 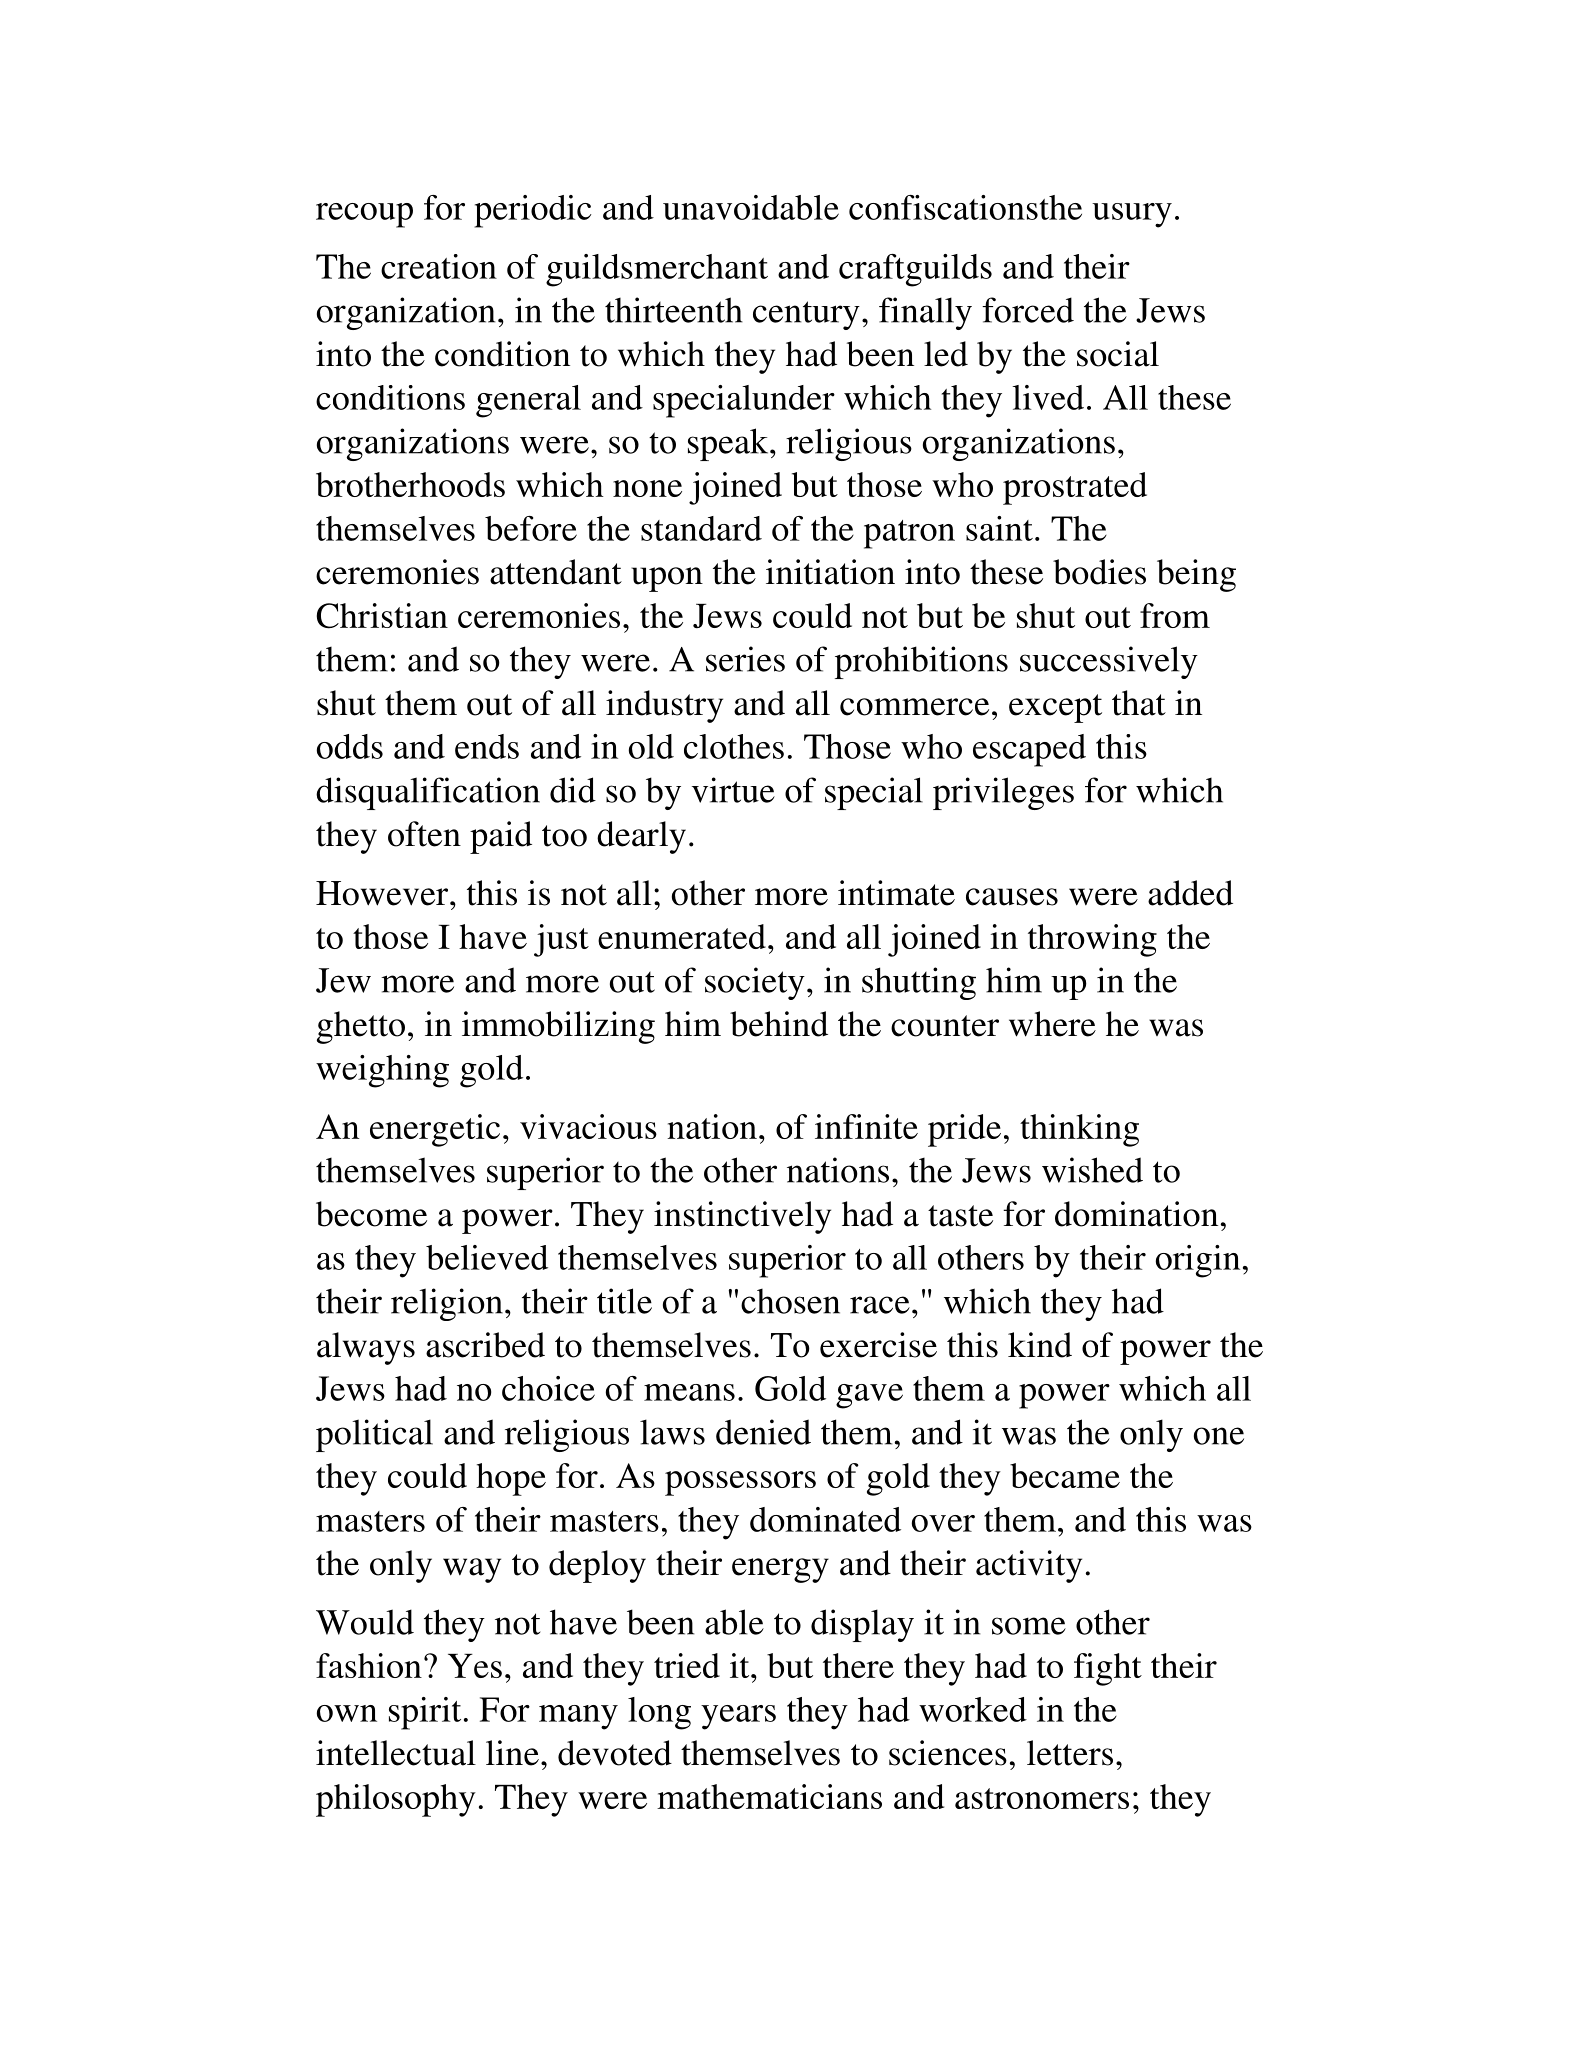 I want to click on spirit, so click(x=425, y=1713).
